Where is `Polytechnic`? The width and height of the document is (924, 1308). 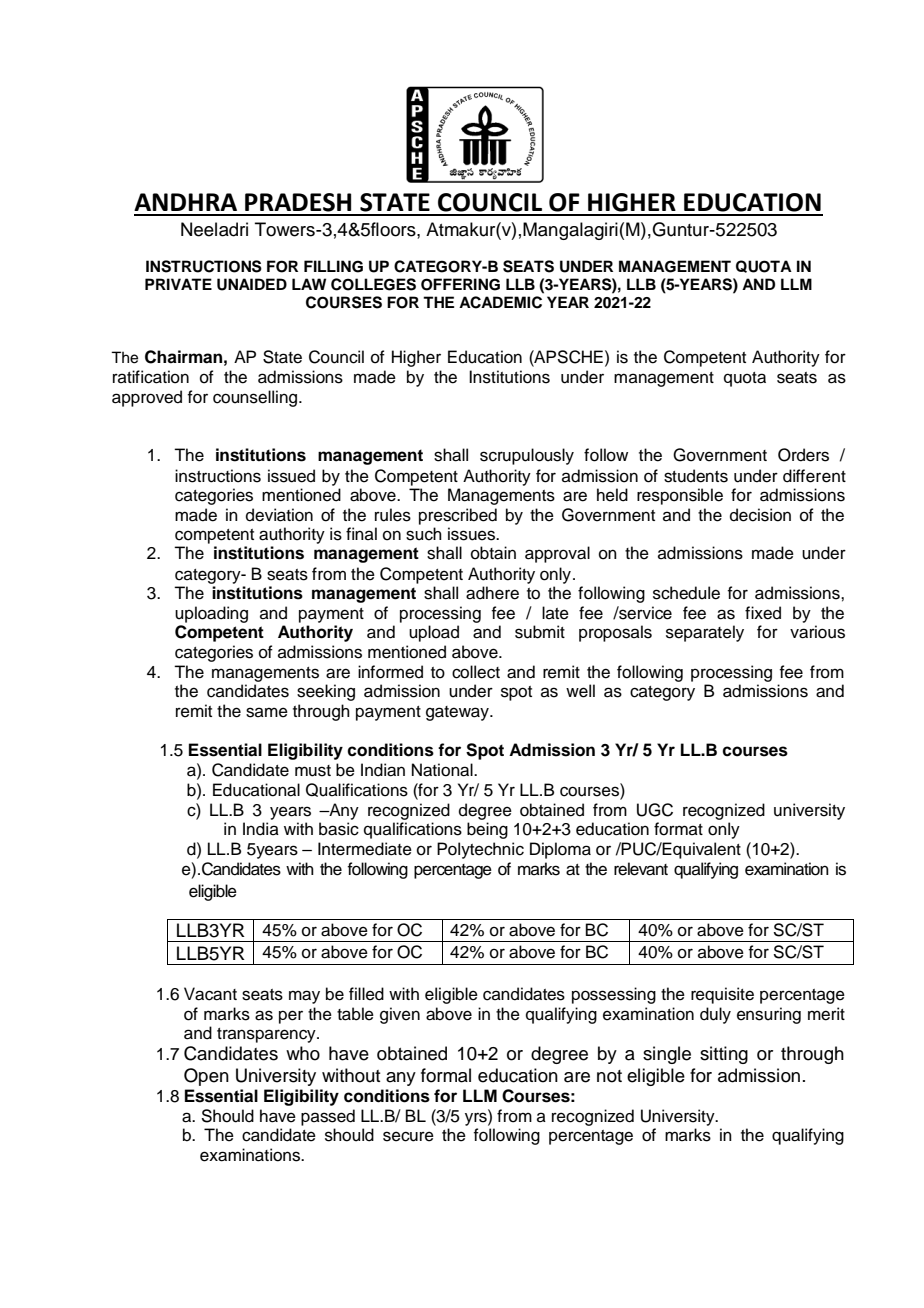
Polytechnic is located at coordinates (480, 850).
